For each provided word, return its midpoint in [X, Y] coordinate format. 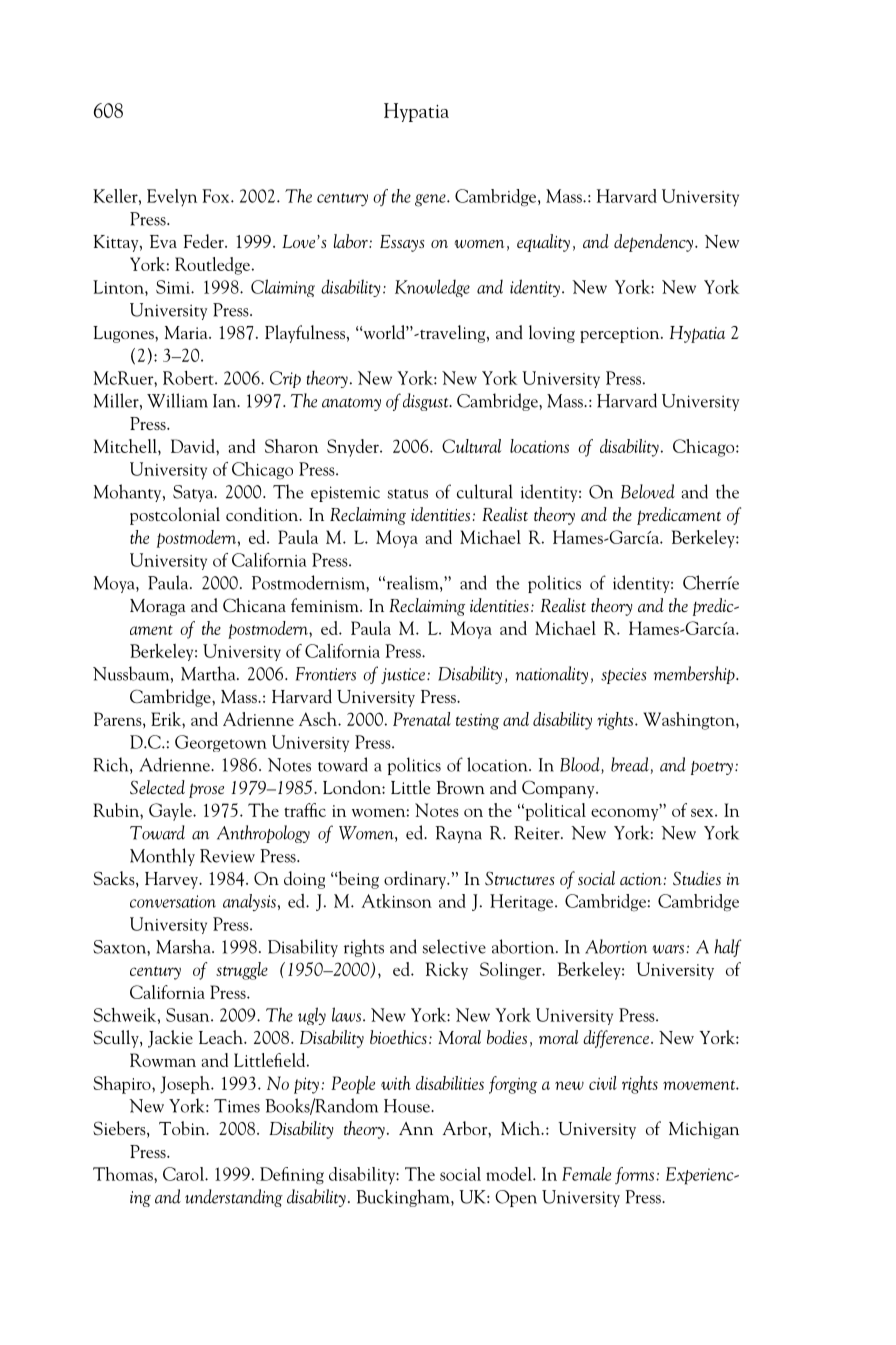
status [408, 494]
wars [669, 949]
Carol [184, 1174]
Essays [402, 243]
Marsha [184, 946]
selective [454, 946]
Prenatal [422, 719]
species [623, 676]
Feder [204, 241]
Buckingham [404, 1198]
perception [621, 335]
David [194, 446]
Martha [209, 673]
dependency [655, 243]
